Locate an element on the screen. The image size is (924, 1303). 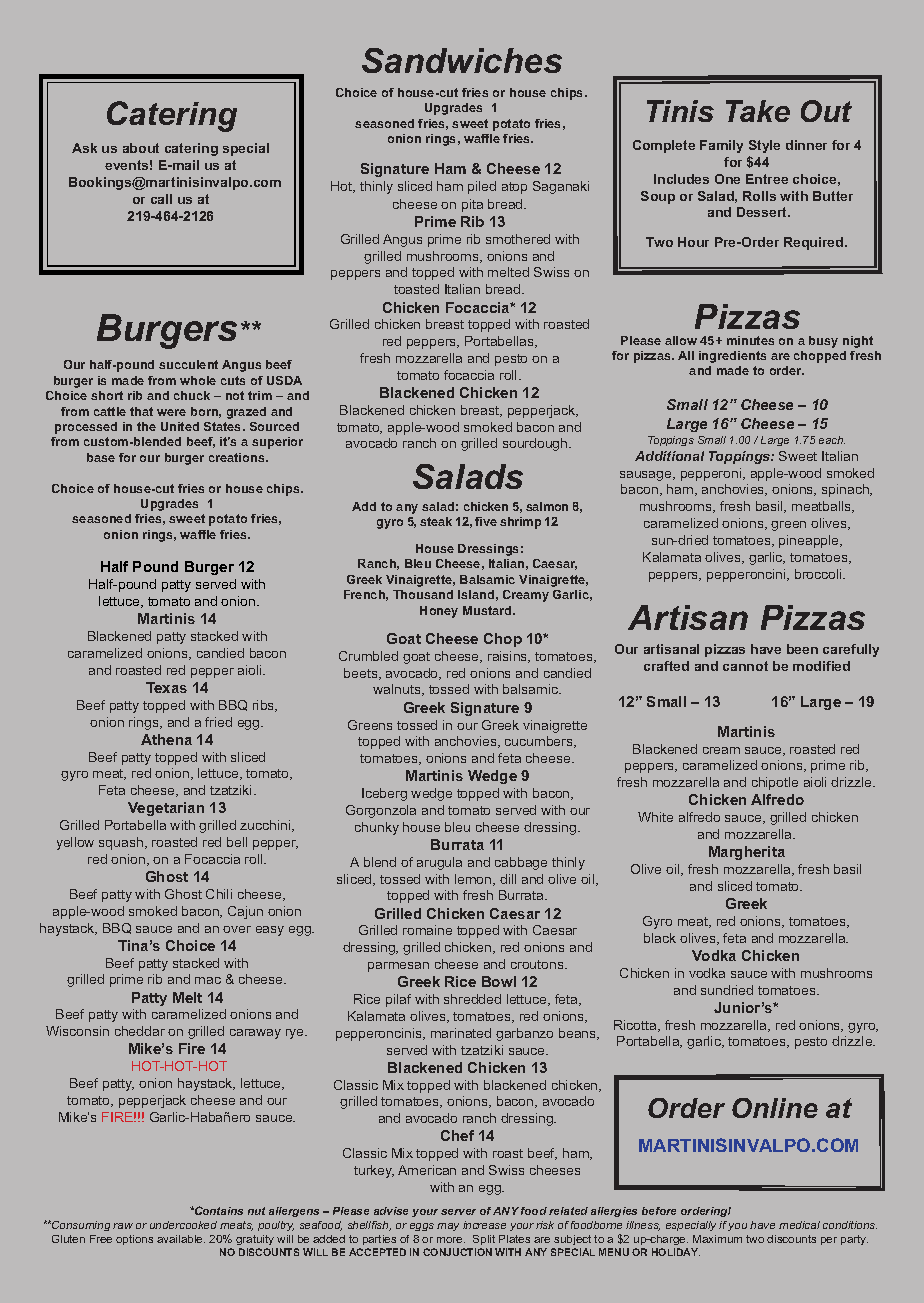
Take is located at coordinates (758, 111).
